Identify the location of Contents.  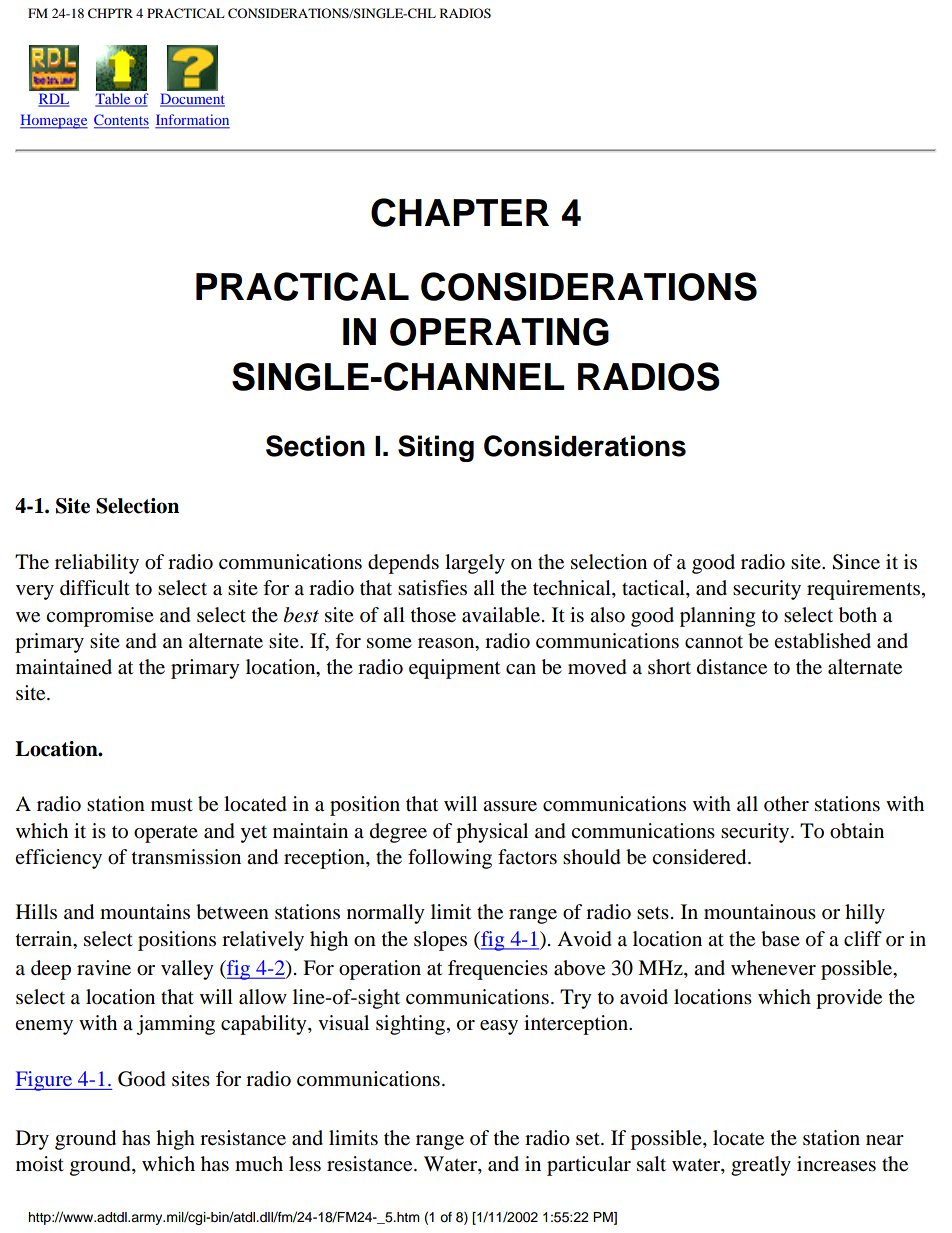
(121, 121).
